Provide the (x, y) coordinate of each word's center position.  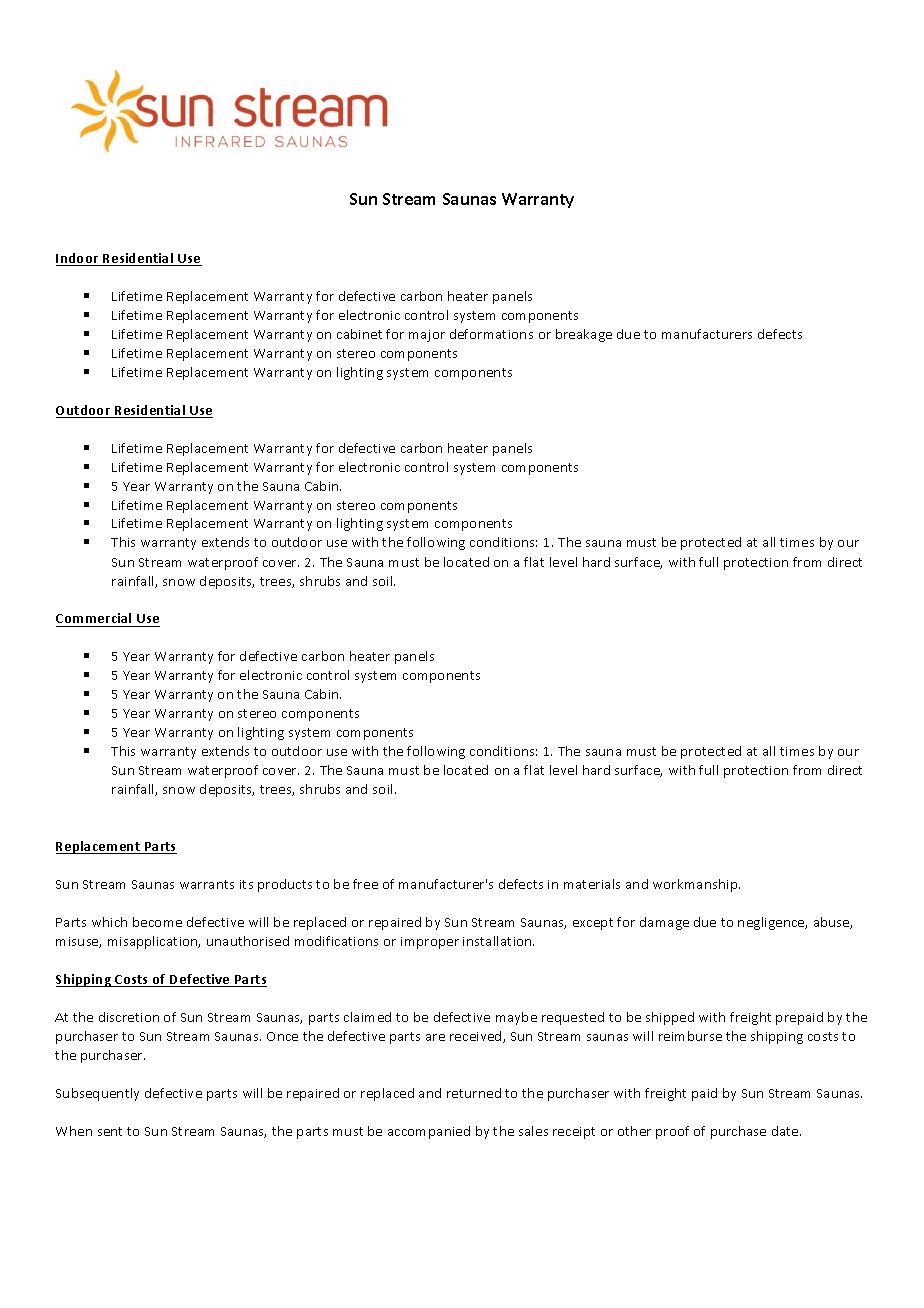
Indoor (78, 259)
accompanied (429, 1132)
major (427, 336)
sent (110, 1131)
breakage (584, 335)
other (634, 1131)
